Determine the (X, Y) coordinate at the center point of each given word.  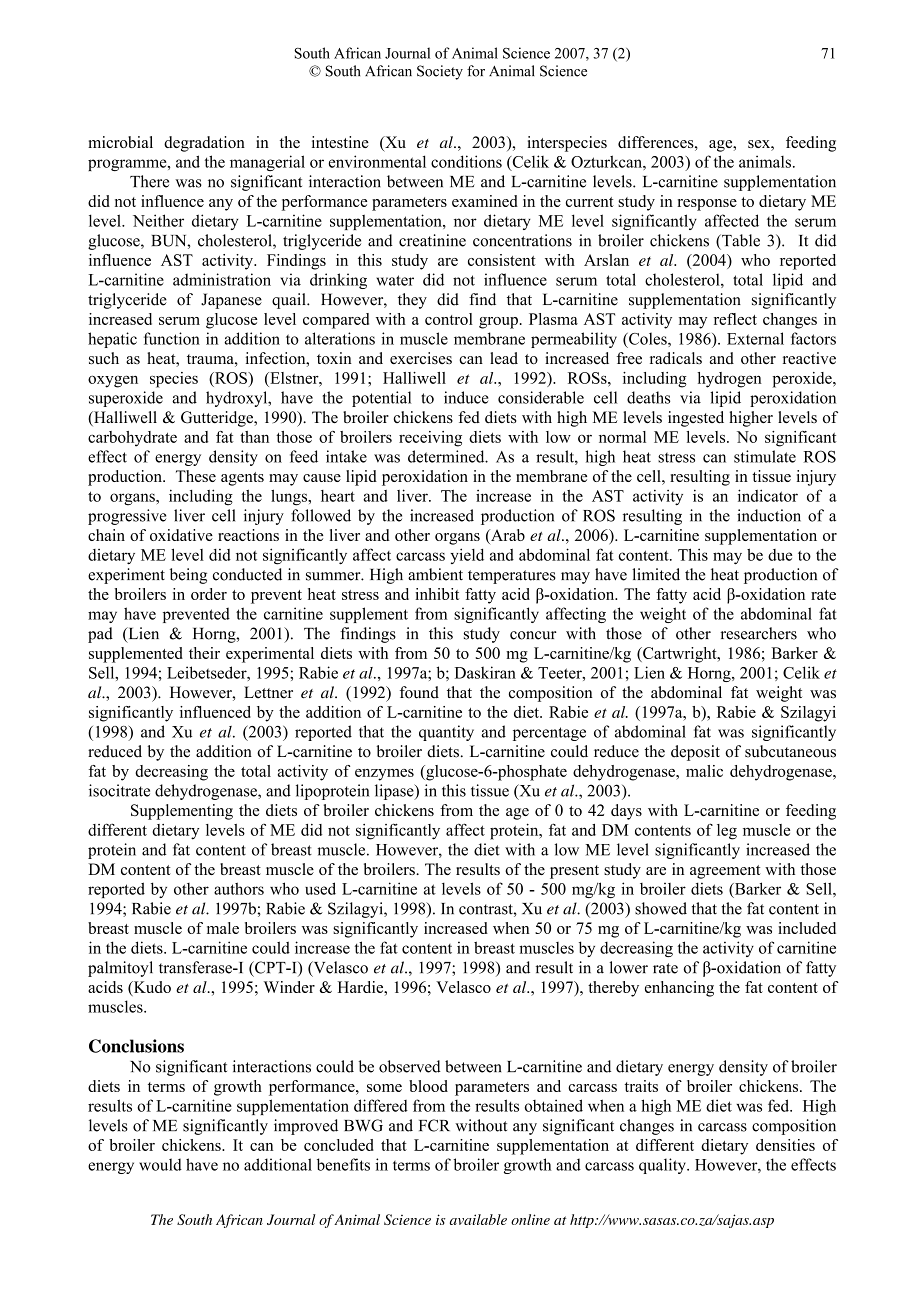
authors (239, 888)
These (196, 476)
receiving (430, 439)
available (478, 1219)
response (707, 205)
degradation (204, 144)
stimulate (765, 456)
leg (727, 832)
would (160, 1164)
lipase (395, 792)
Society (440, 72)
